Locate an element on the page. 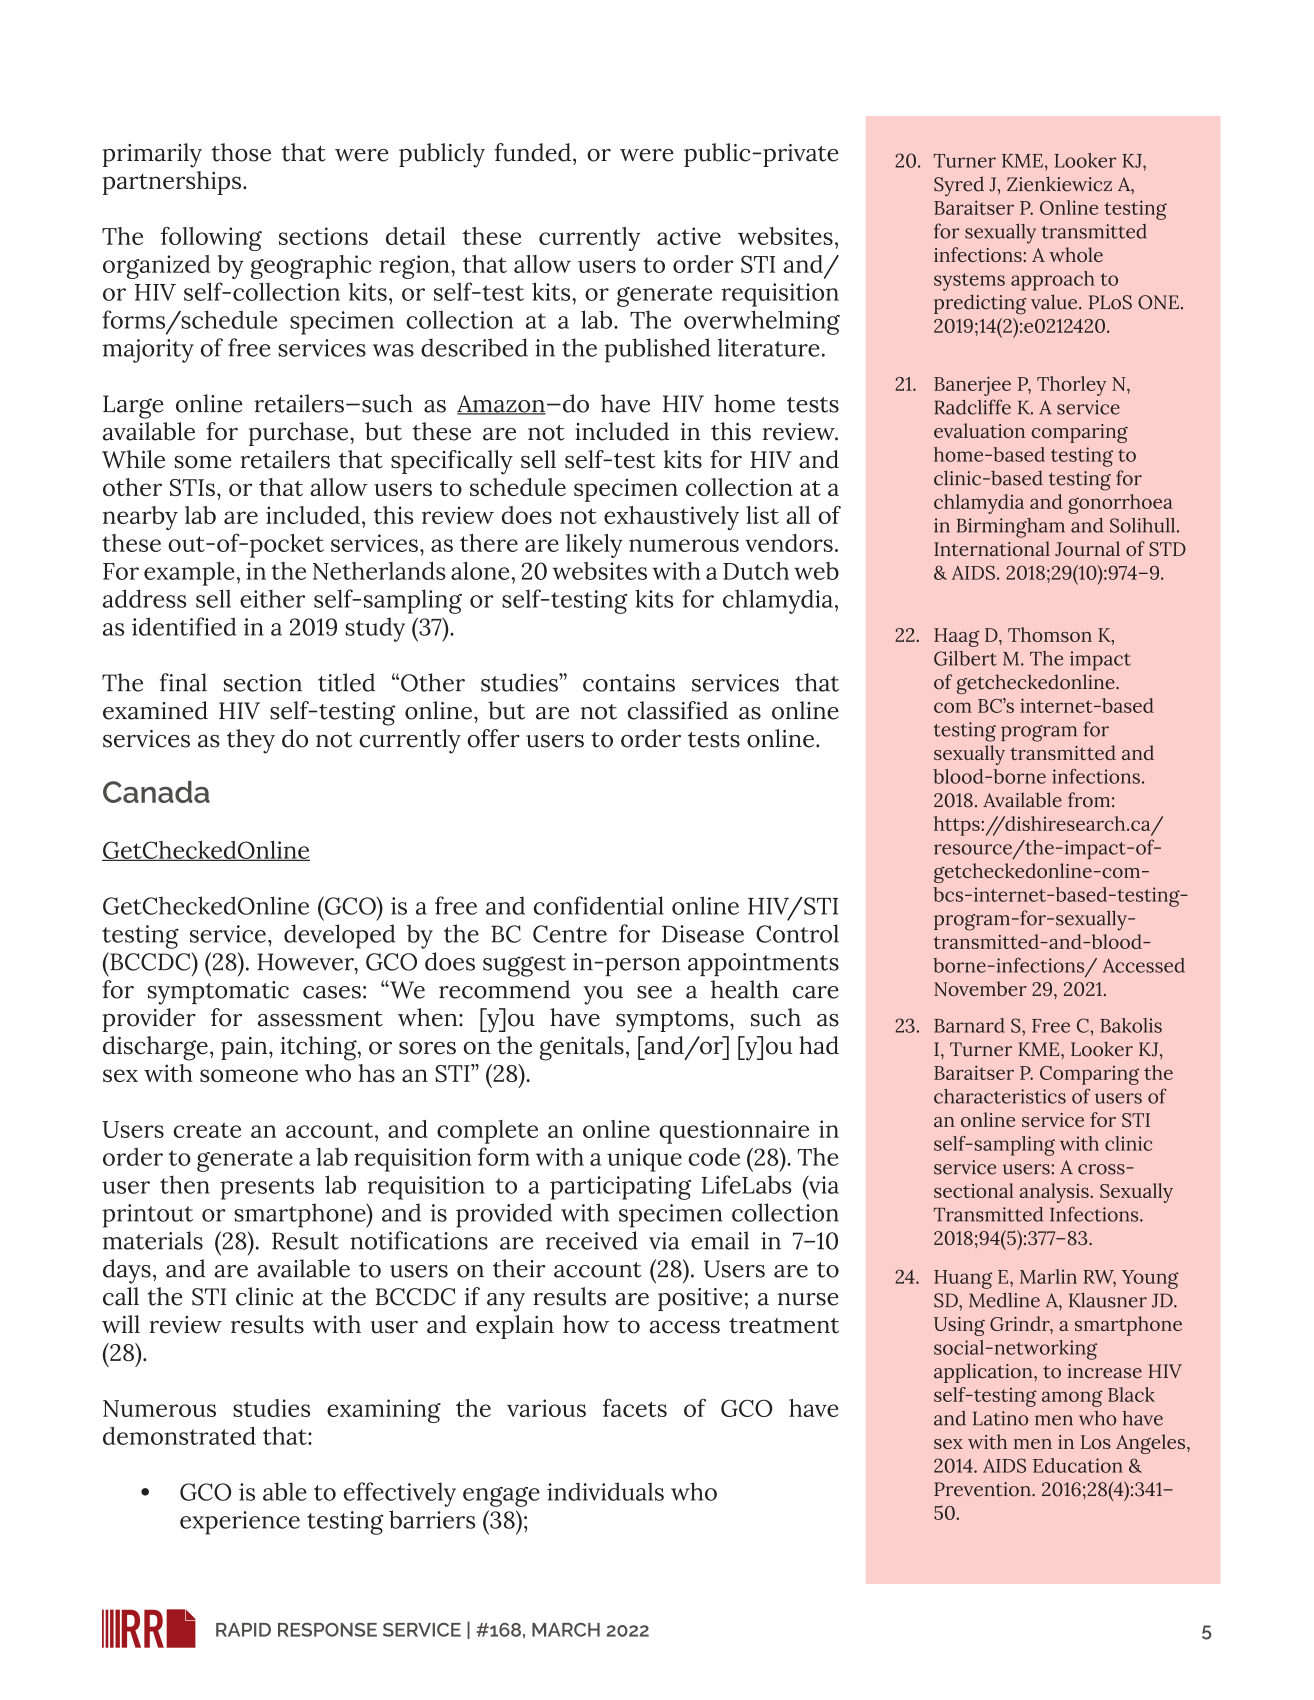 This document has height=1700, width=1314. those is located at coordinates (241, 152).
